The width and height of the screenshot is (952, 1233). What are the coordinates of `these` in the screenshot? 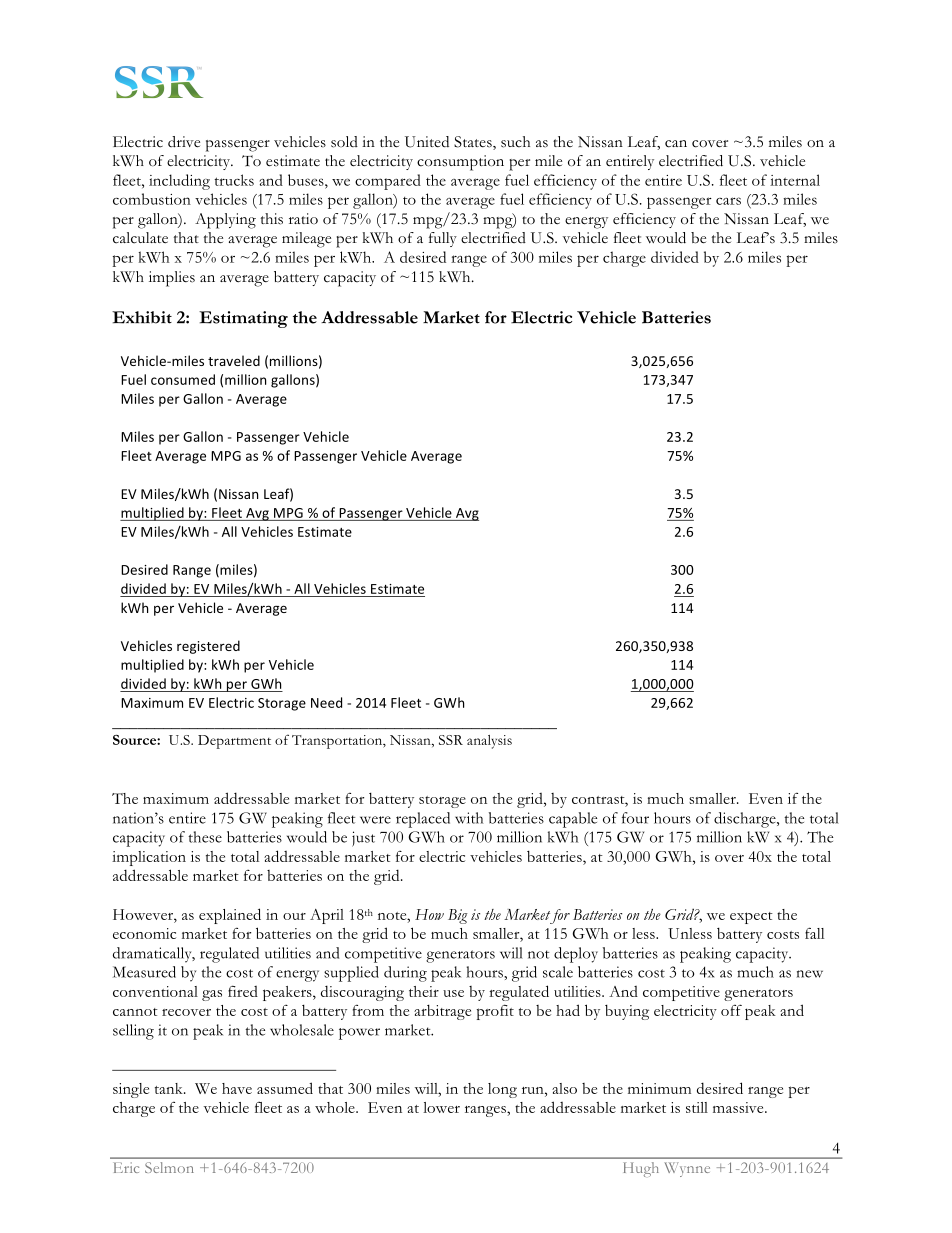 It's located at (205, 837).
